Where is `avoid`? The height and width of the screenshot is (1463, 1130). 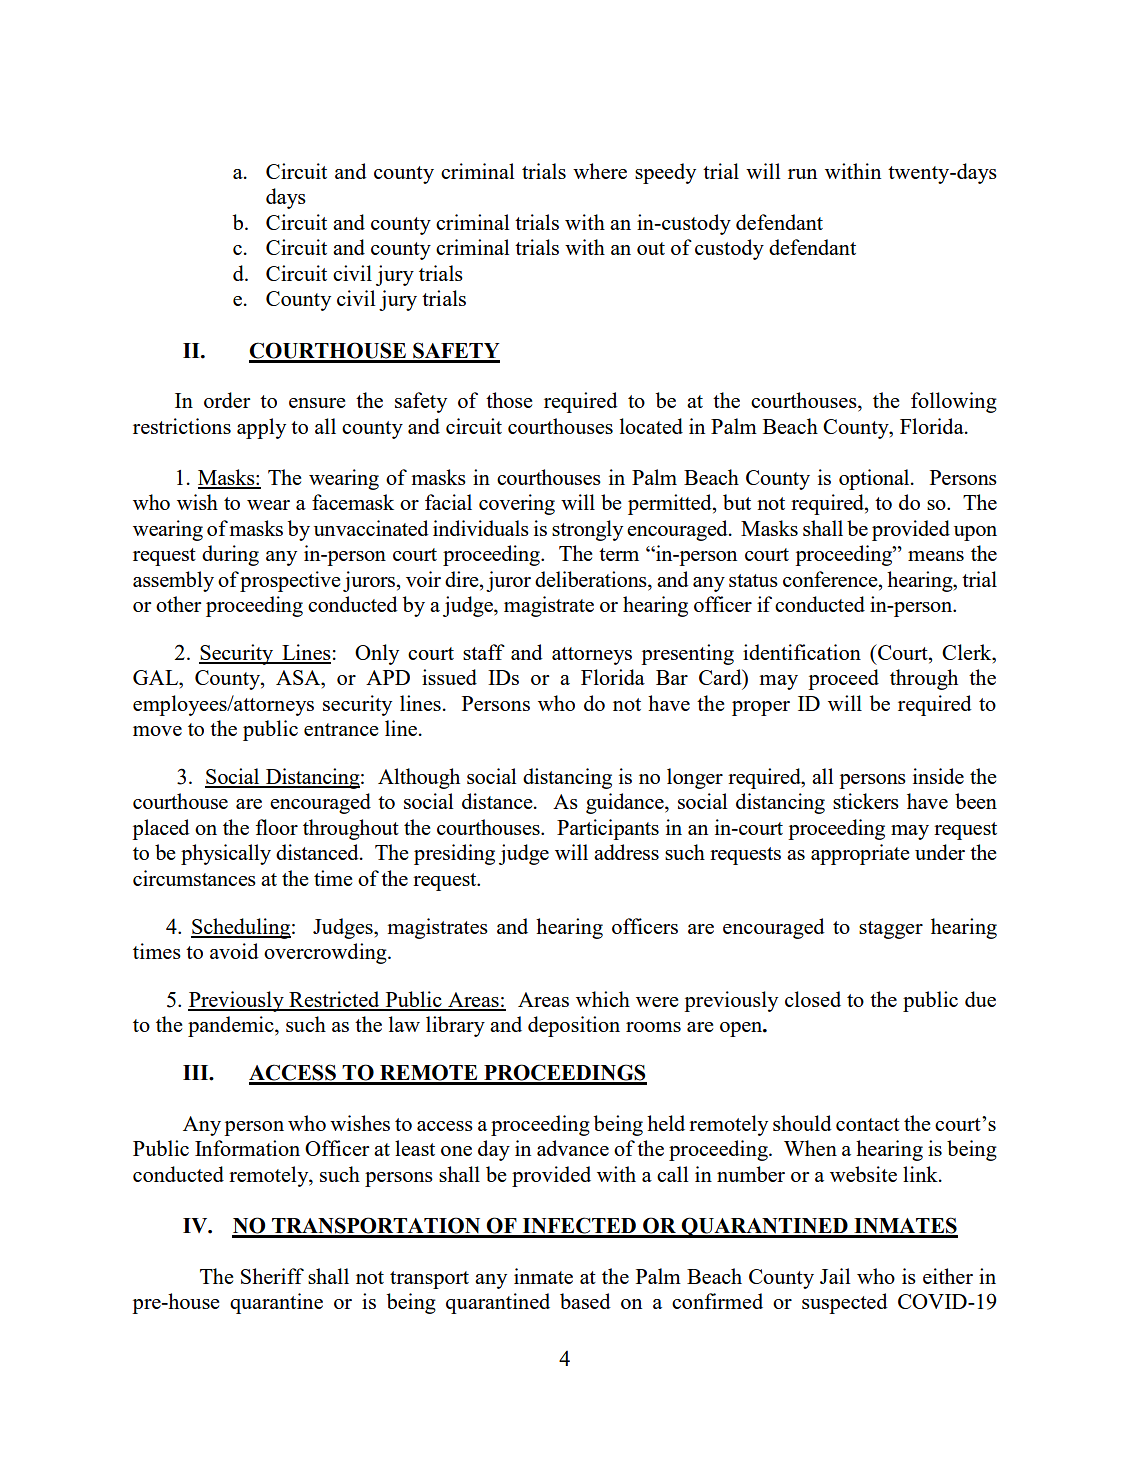 avoid is located at coordinates (234, 951).
